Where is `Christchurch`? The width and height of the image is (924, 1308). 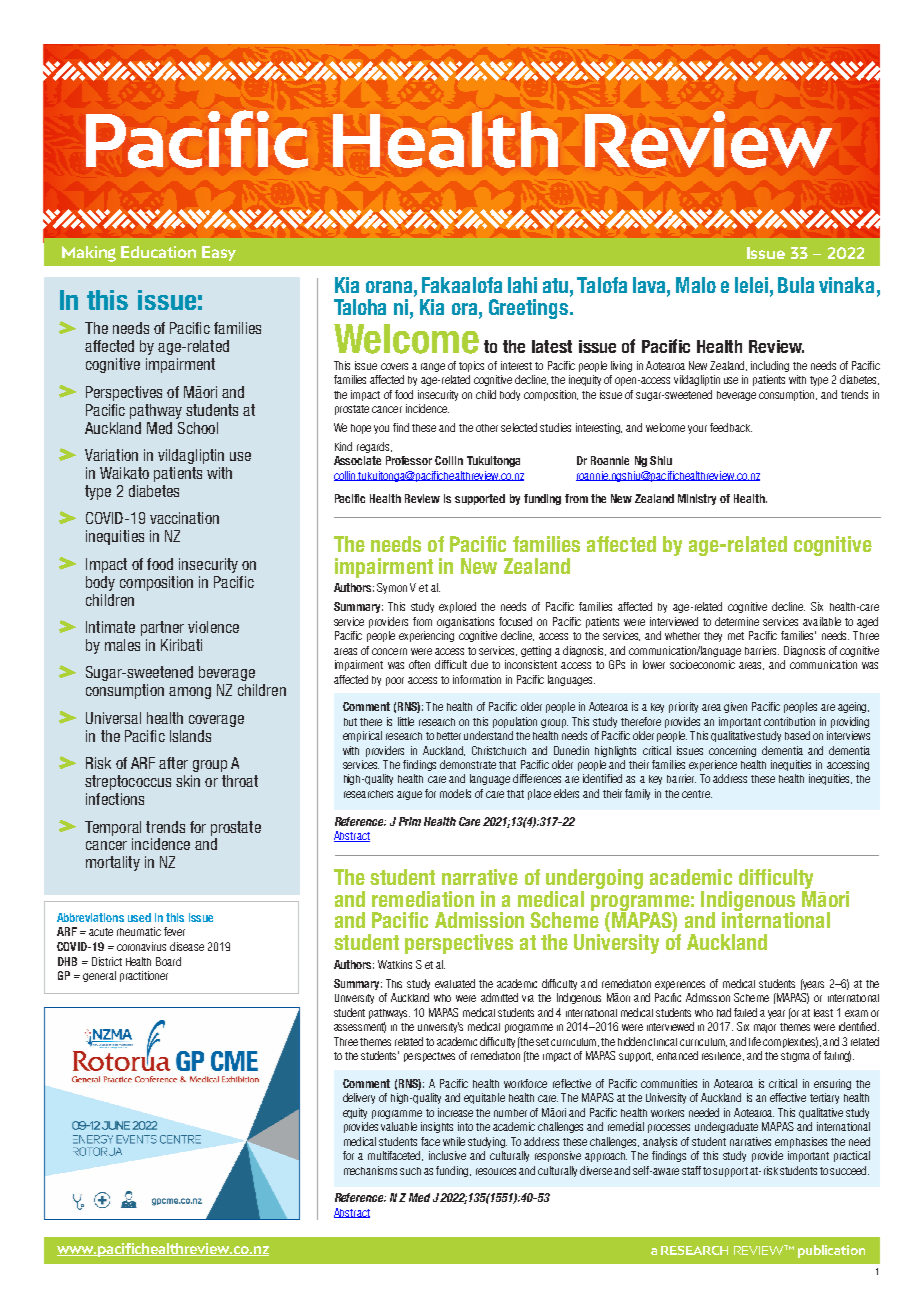
Christchurch is located at coordinates (499, 750).
